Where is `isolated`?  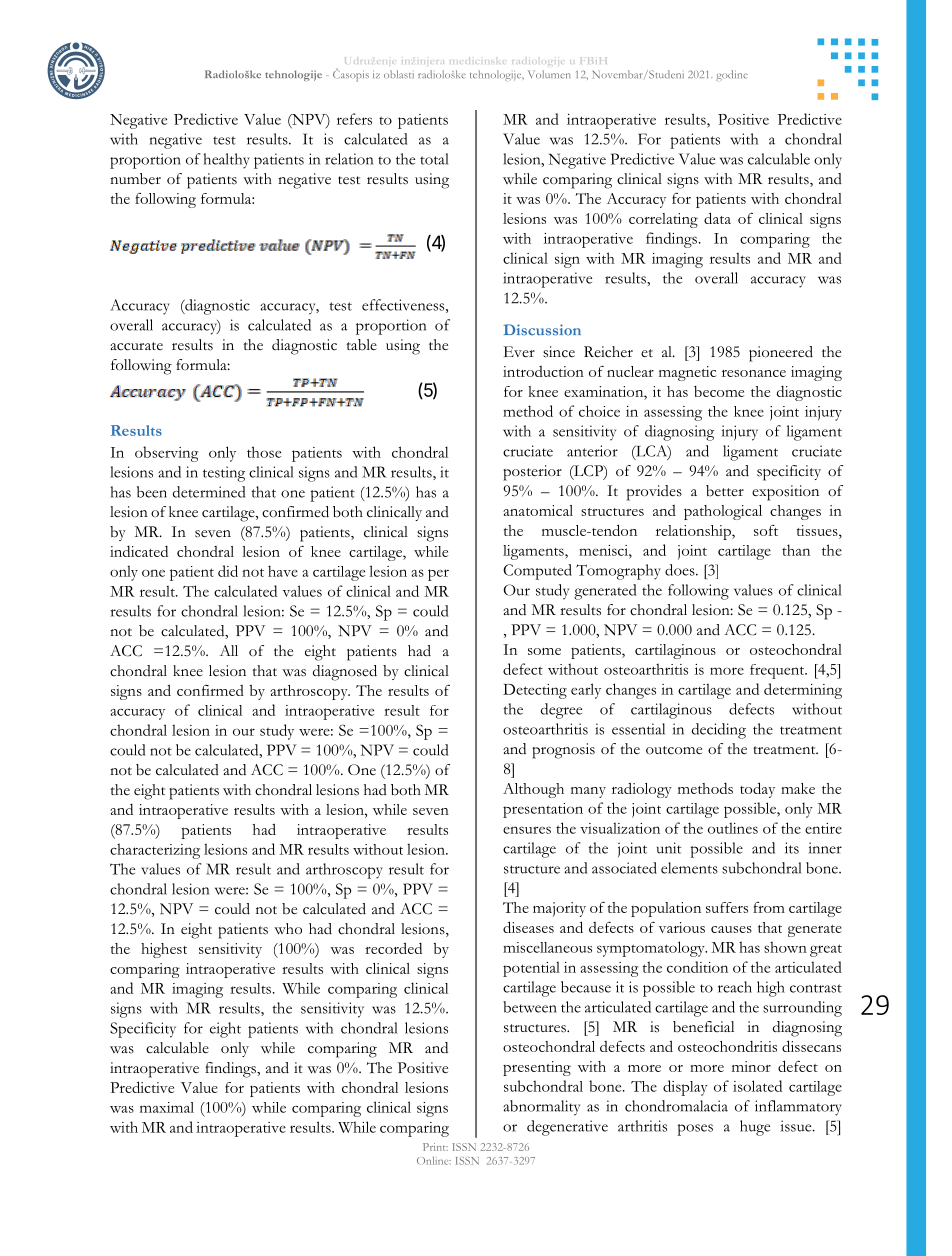 isolated is located at coordinates (757, 1086).
